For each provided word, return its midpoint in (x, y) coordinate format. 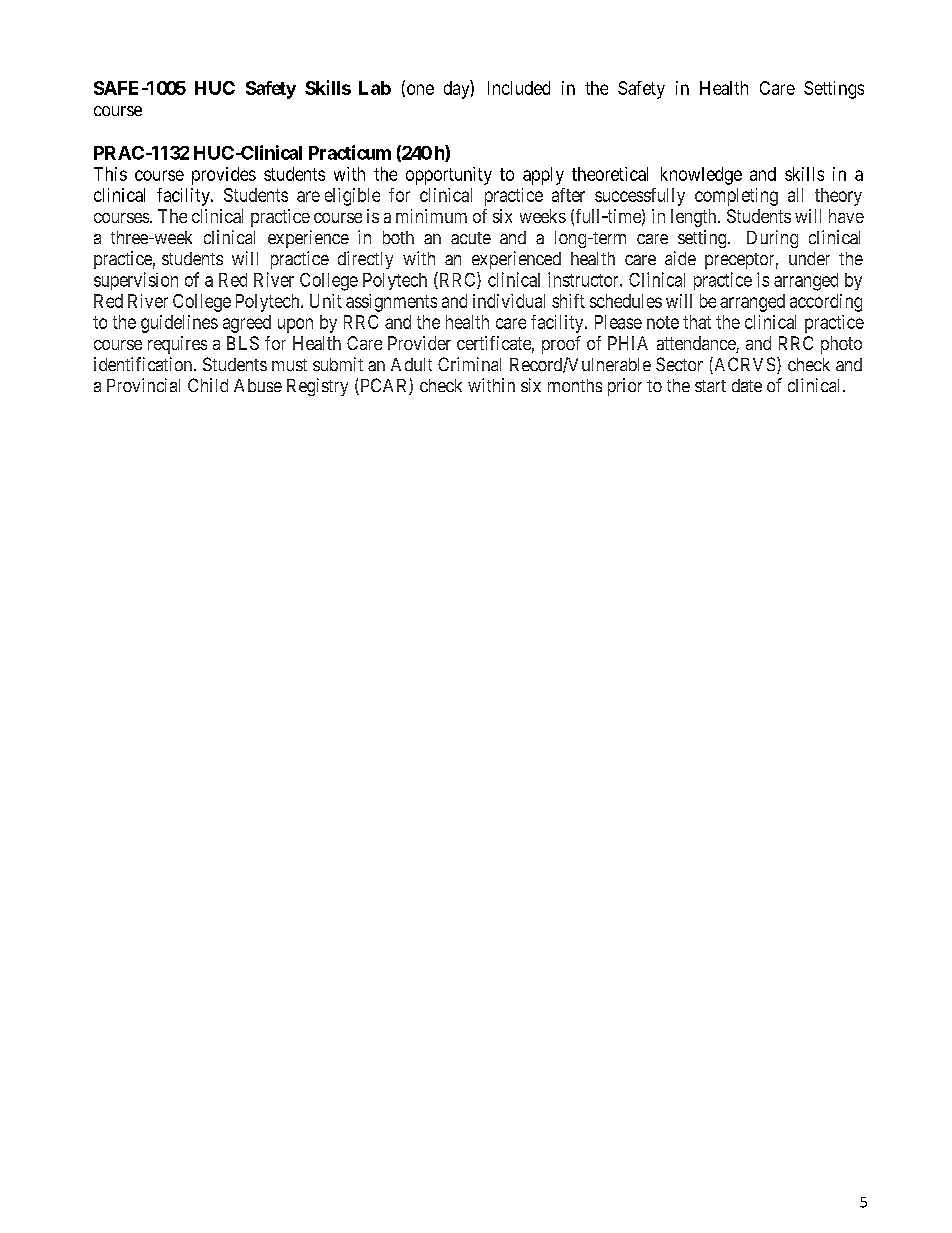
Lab (375, 88)
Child (208, 385)
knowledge (701, 176)
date (747, 385)
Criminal (469, 364)
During (772, 239)
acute (471, 238)
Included (519, 88)
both (398, 237)
